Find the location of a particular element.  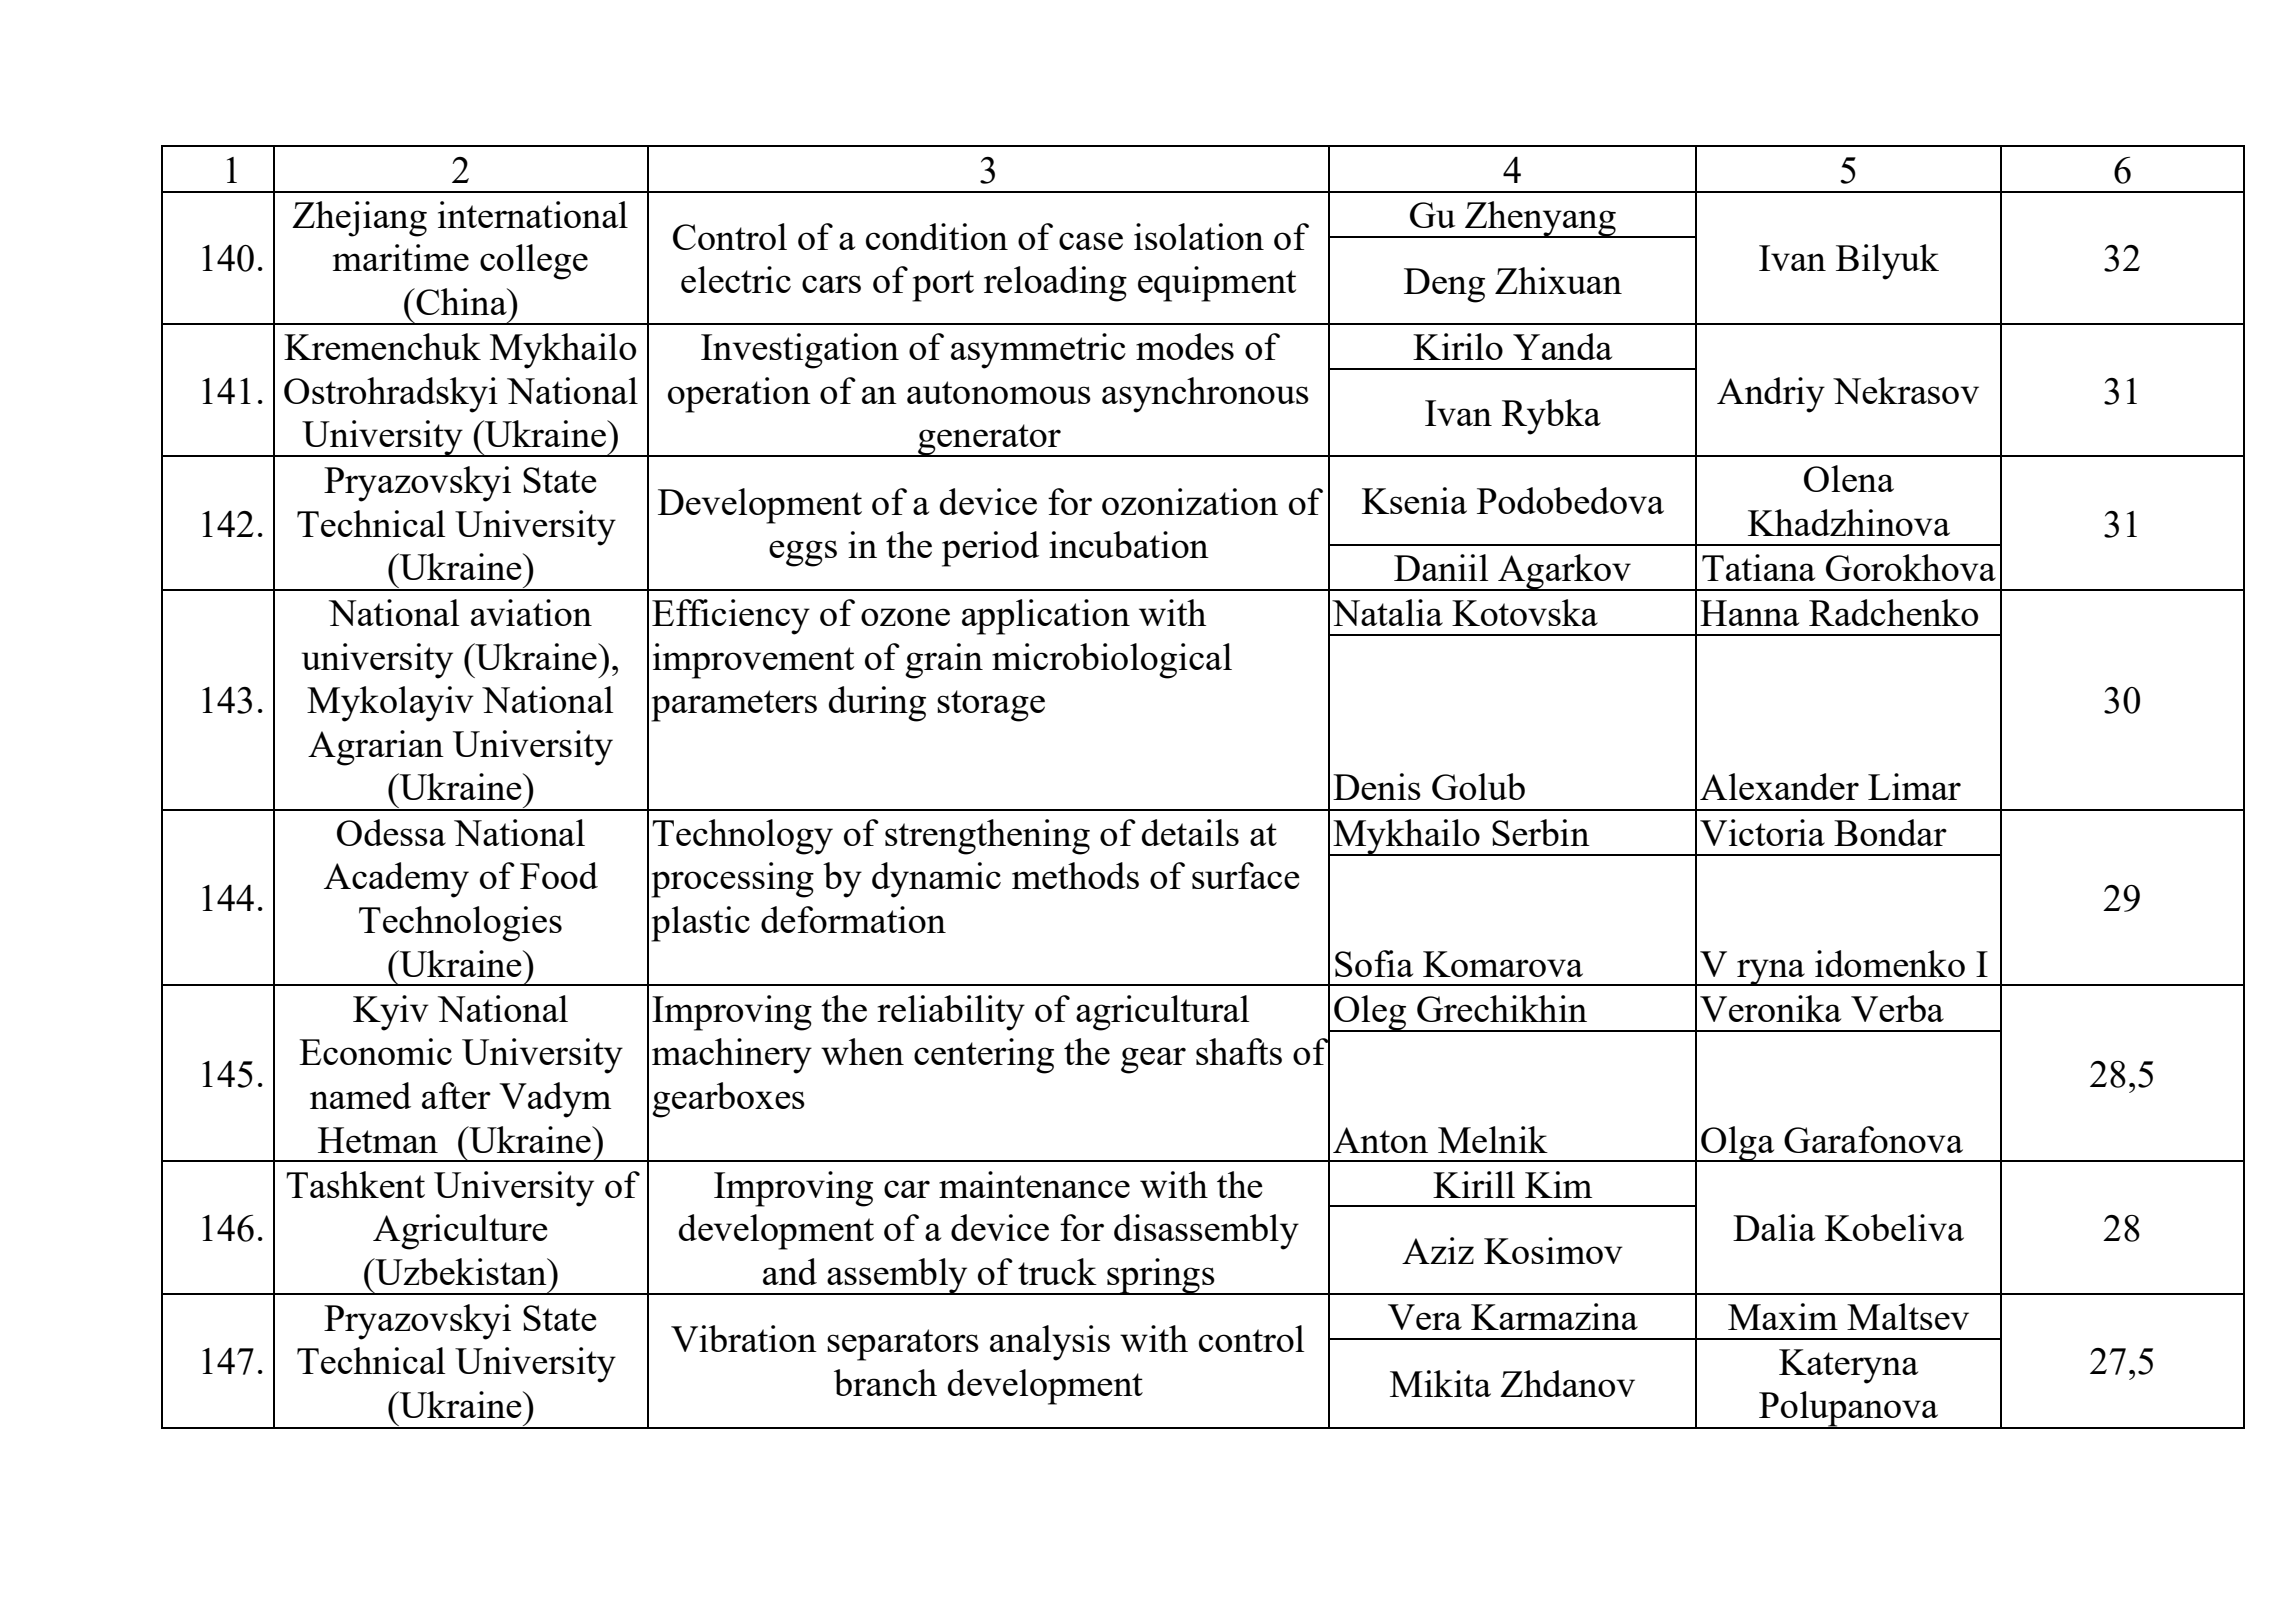

Zhixuan is located at coordinates (1558, 280).
